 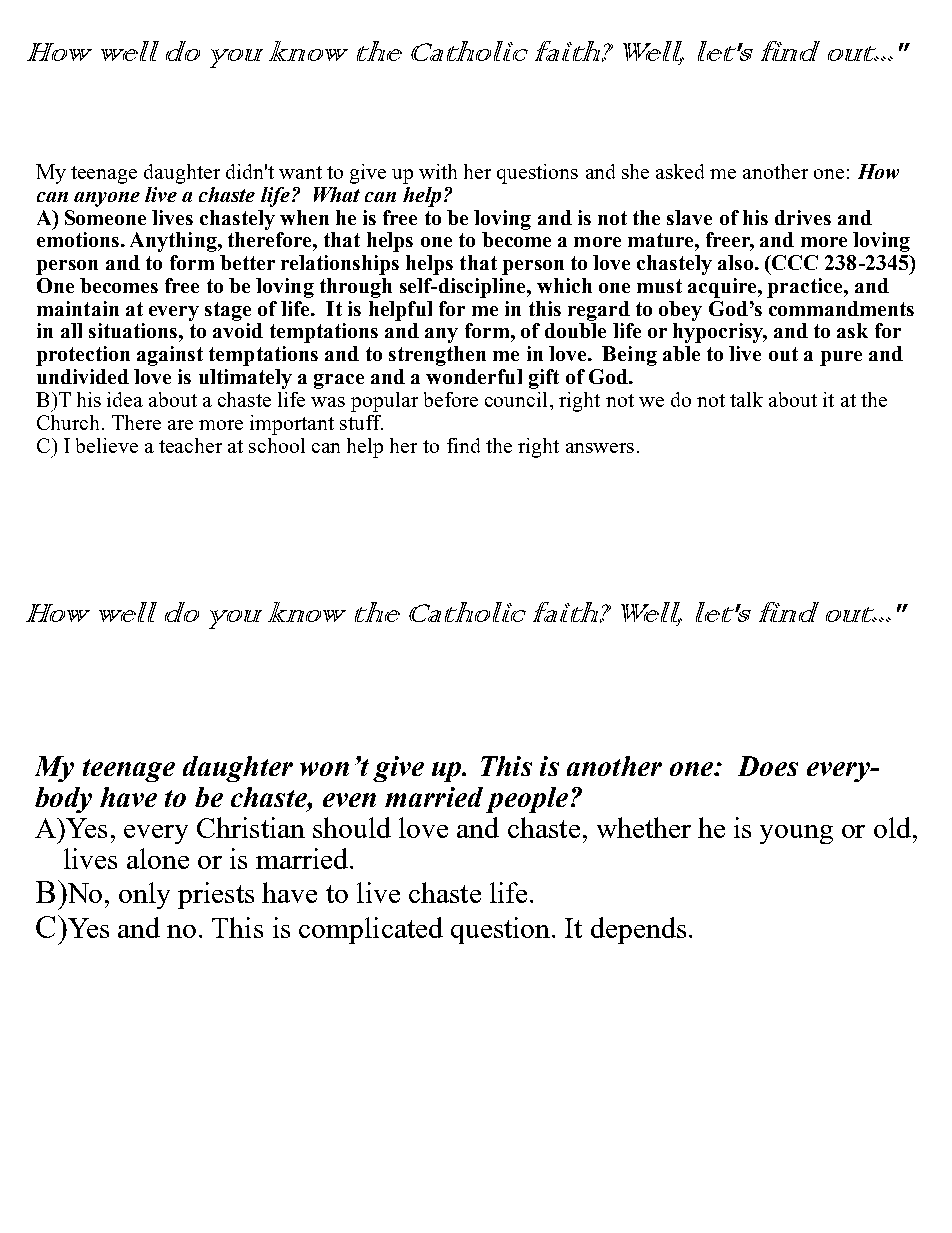 I want to click on only, so click(x=144, y=895).
